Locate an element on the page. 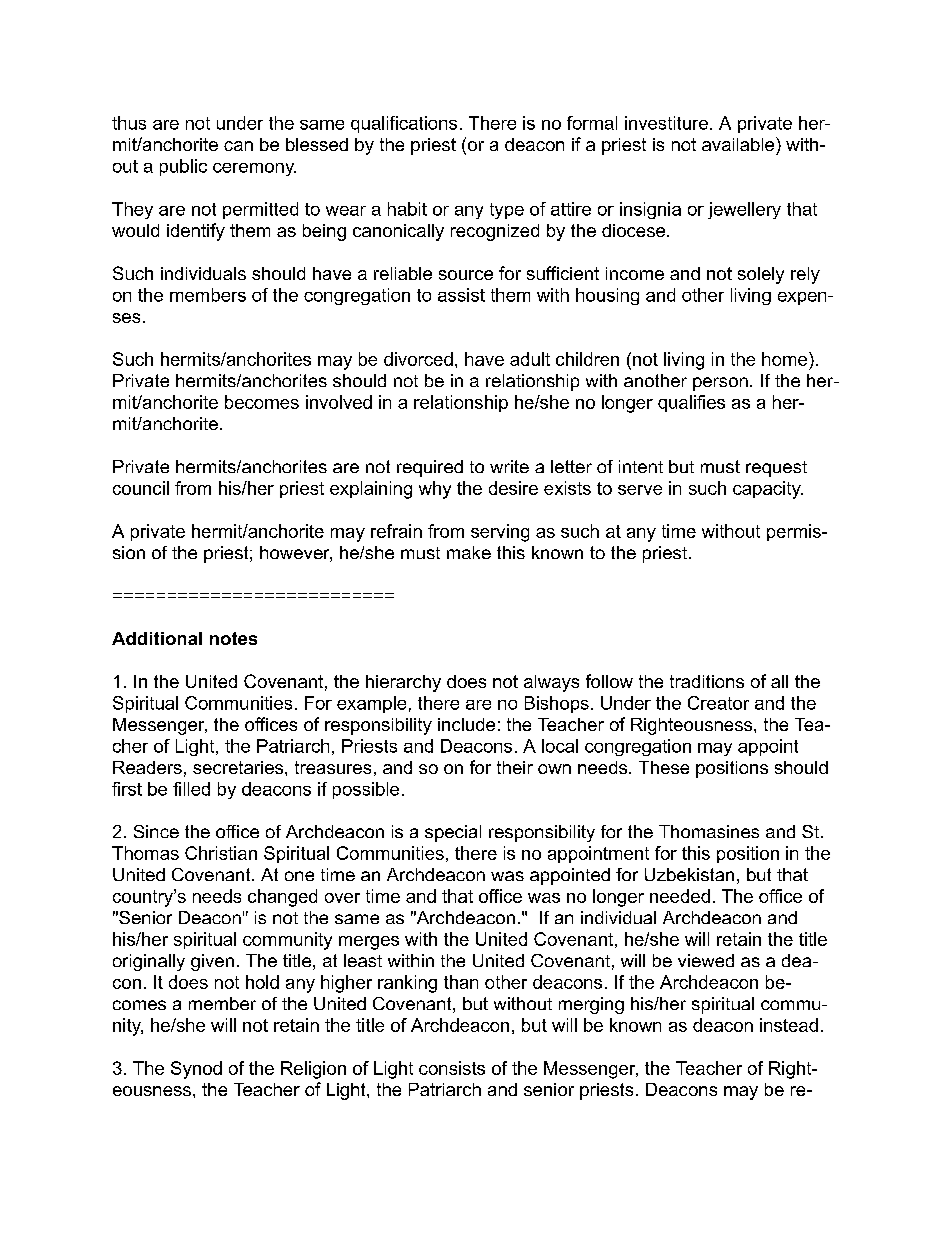 The width and height of the page is (952, 1233). instead is located at coordinates (789, 1025).
